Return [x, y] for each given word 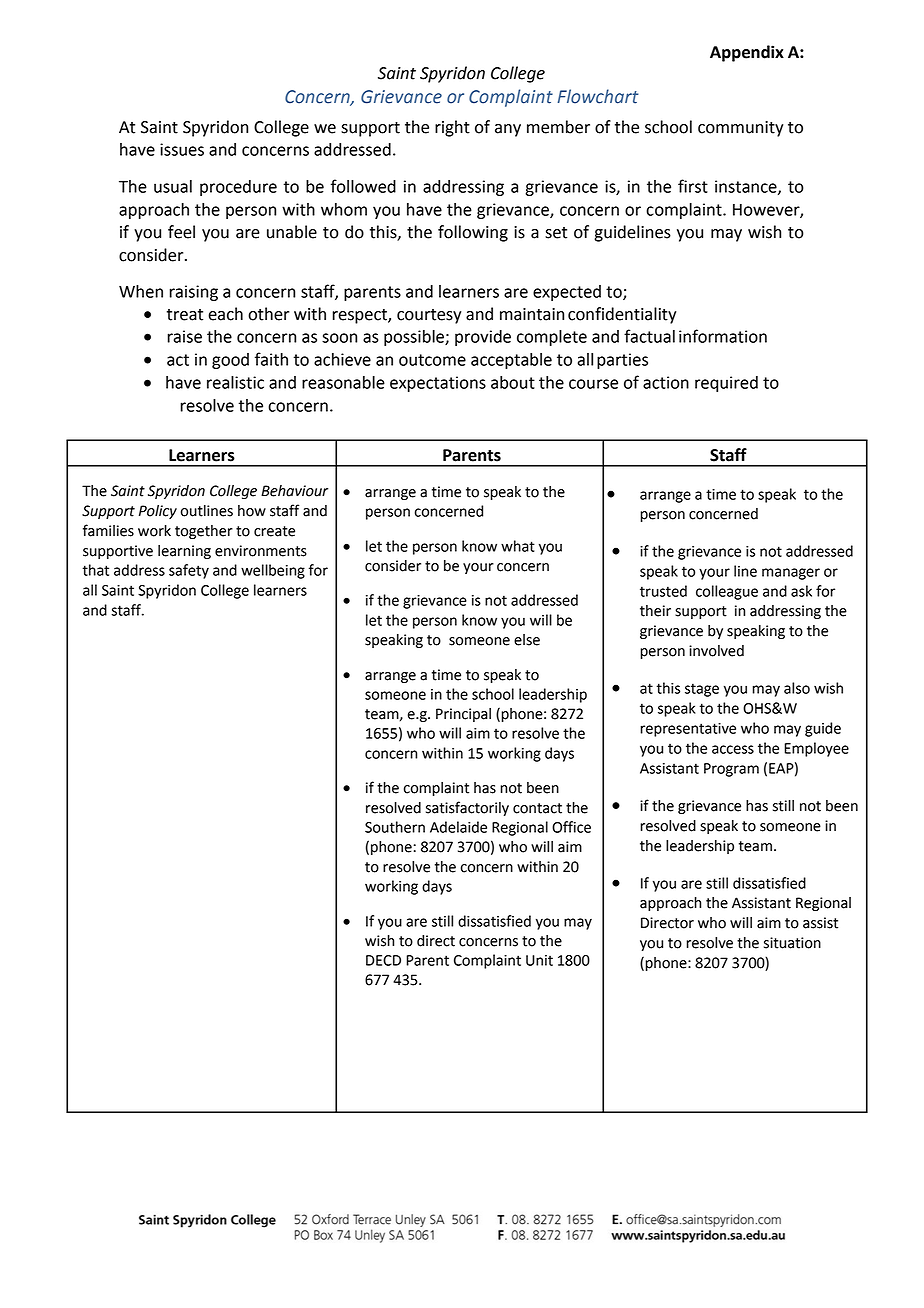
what [518, 546]
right [452, 128]
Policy [158, 512]
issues [182, 149]
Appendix [747, 53]
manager [791, 574]
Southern [395, 827]
